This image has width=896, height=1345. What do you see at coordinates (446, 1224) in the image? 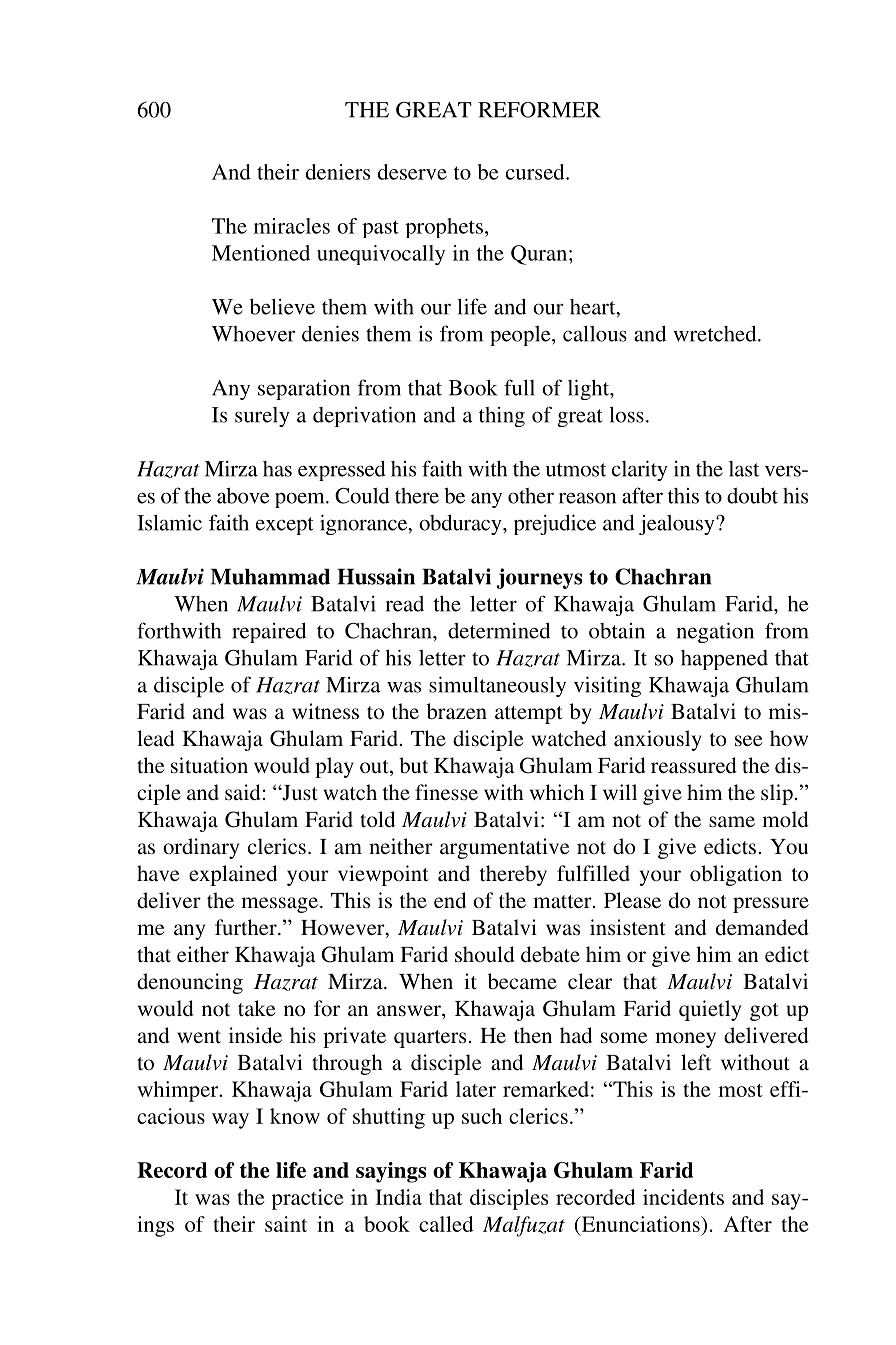
I see `called` at bounding box center [446, 1224].
